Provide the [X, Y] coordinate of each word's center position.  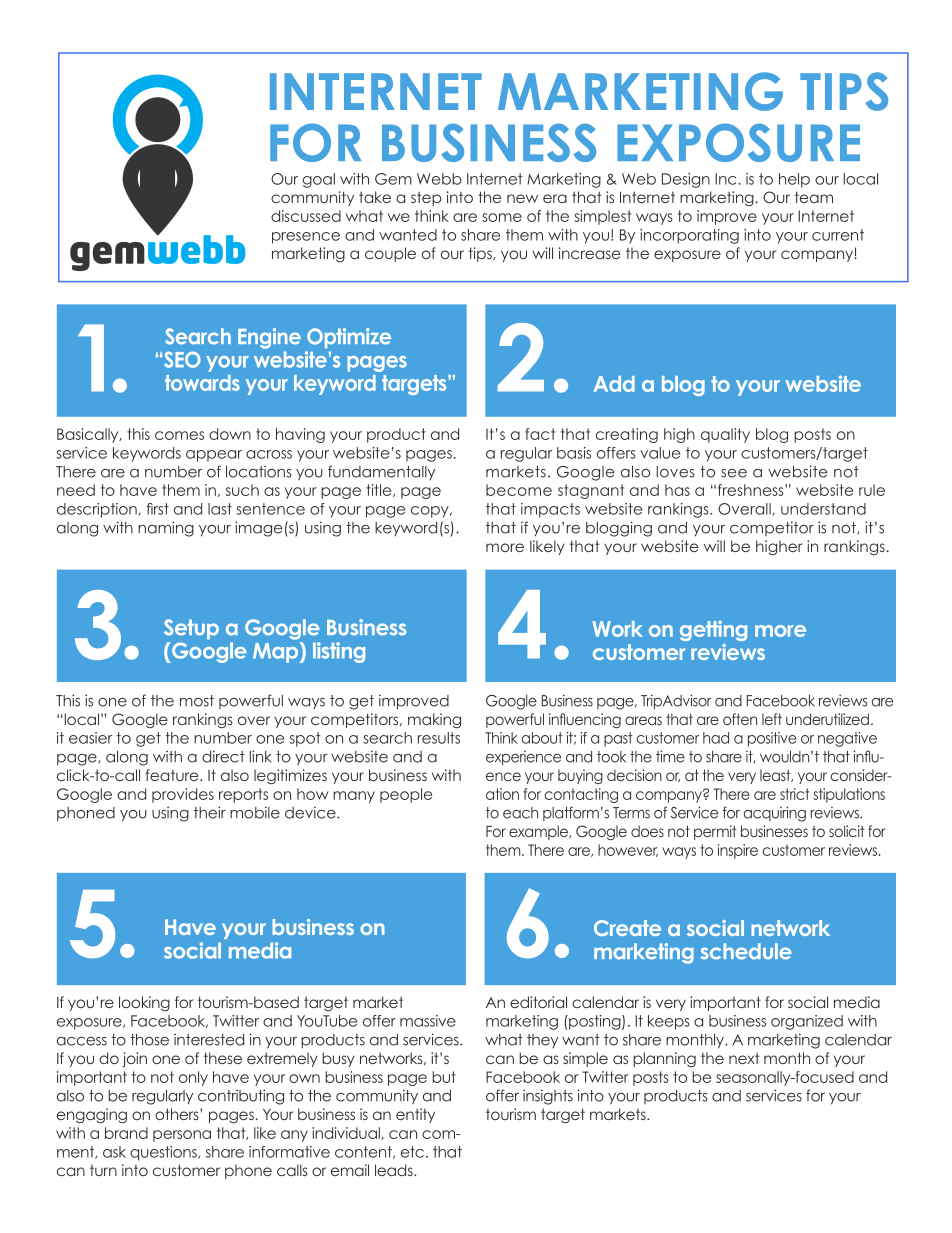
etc [412, 1152]
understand [823, 509]
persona [182, 1136]
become [519, 490]
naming [166, 529]
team [814, 197]
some [502, 217]
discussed [306, 216]
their [210, 812]
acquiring [775, 814]
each [520, 813]
